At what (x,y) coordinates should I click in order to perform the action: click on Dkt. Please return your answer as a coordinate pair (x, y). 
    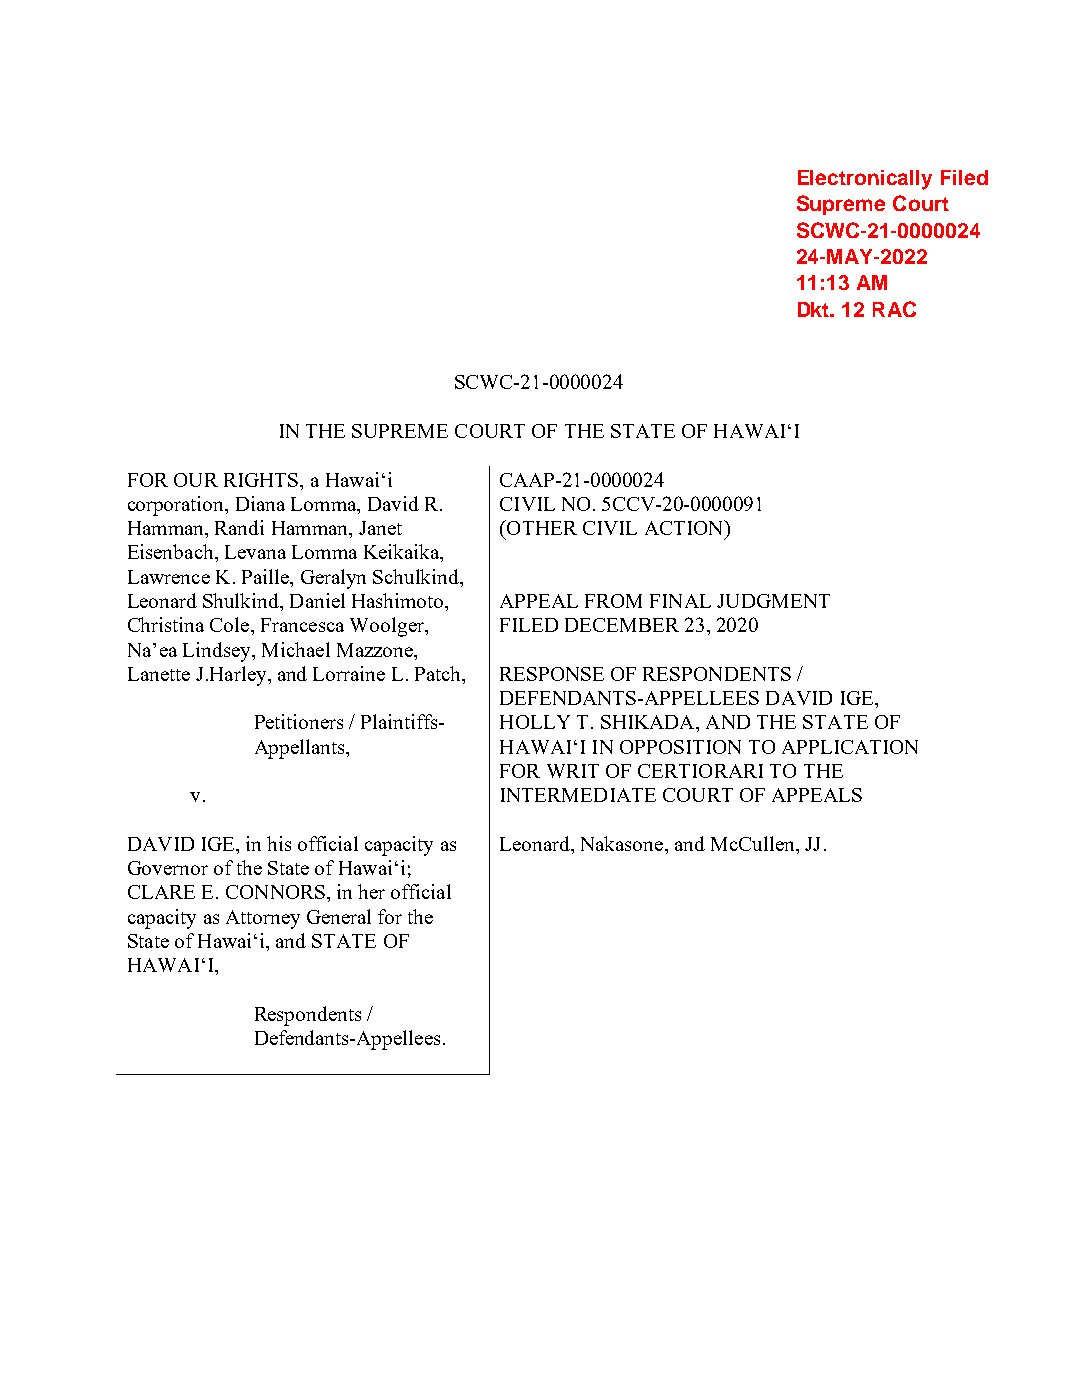
    Looking at the image, I should click on (815, 309).
